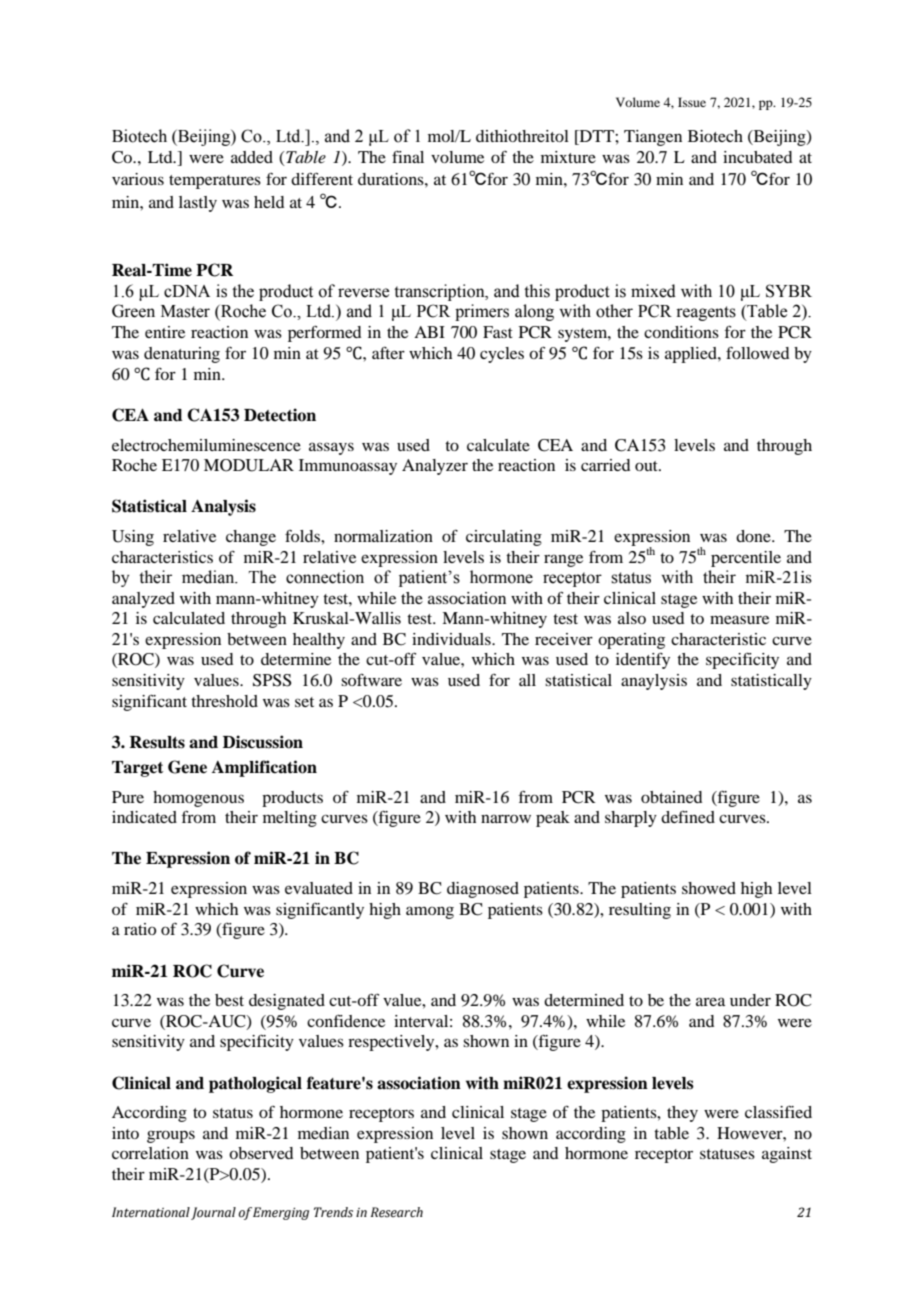  What do you see at coordinates (213, 1213) in the screenshot?
I see `Journal` at bounding box center [213, 1213].
